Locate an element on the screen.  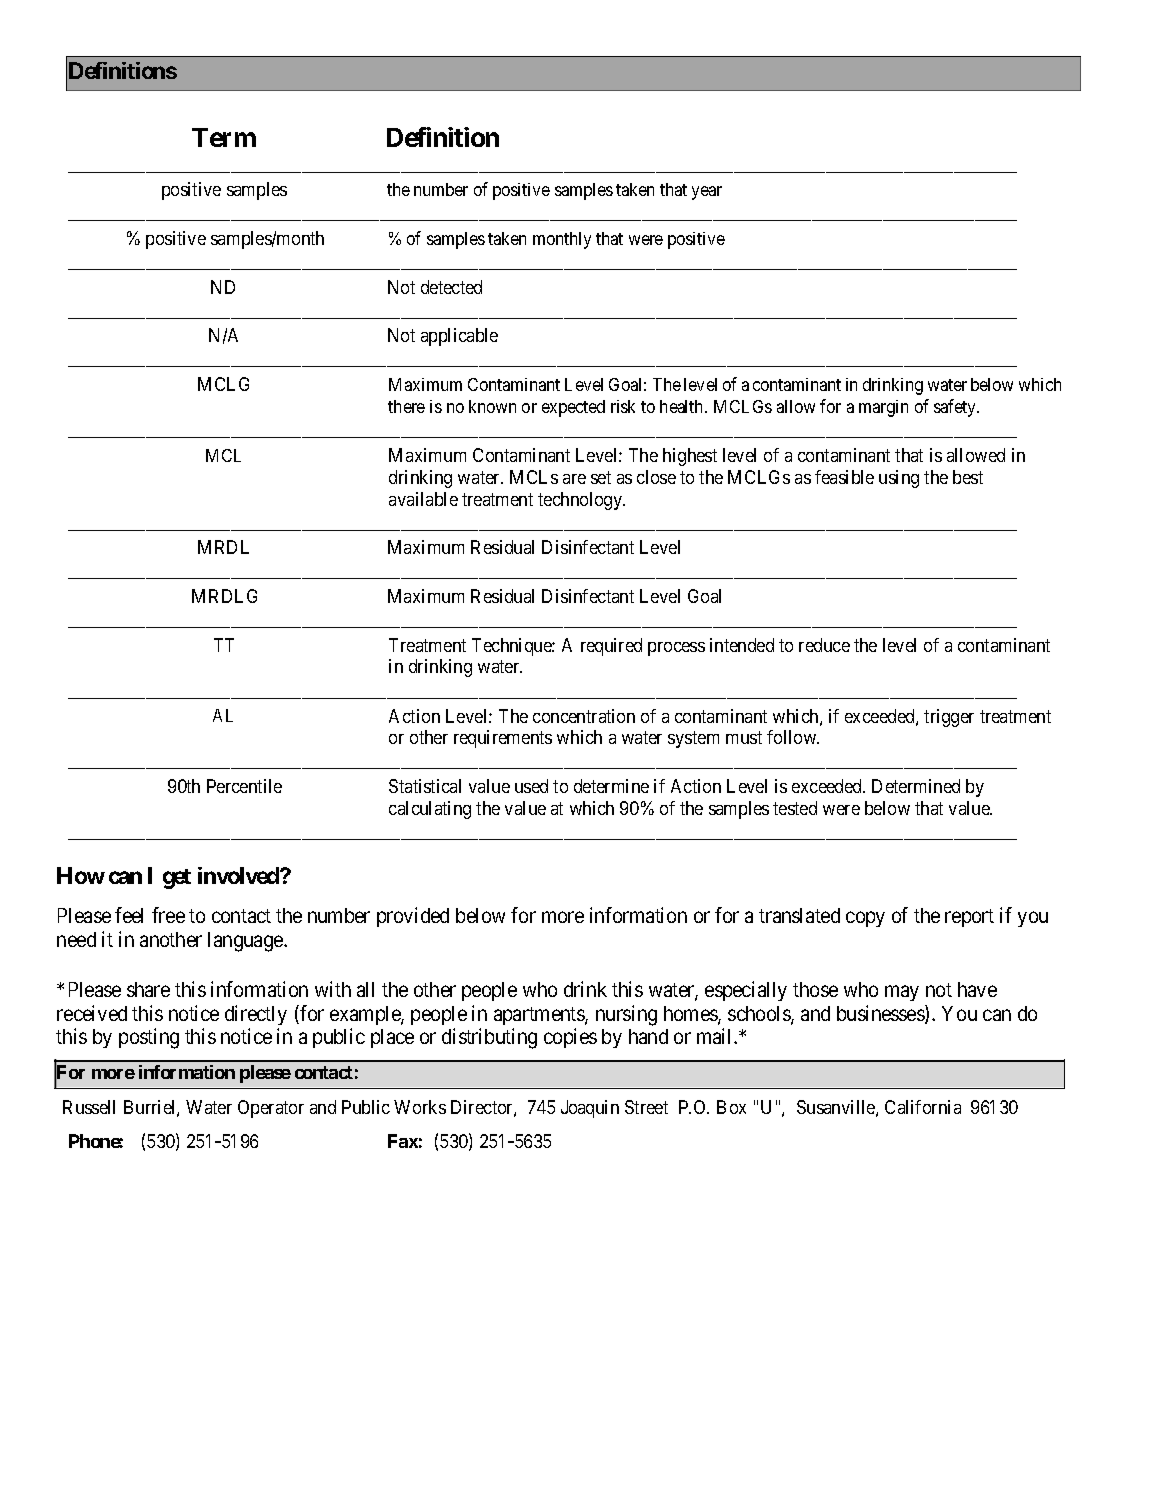
Joaquin is located at coordinates (590, 1109).
